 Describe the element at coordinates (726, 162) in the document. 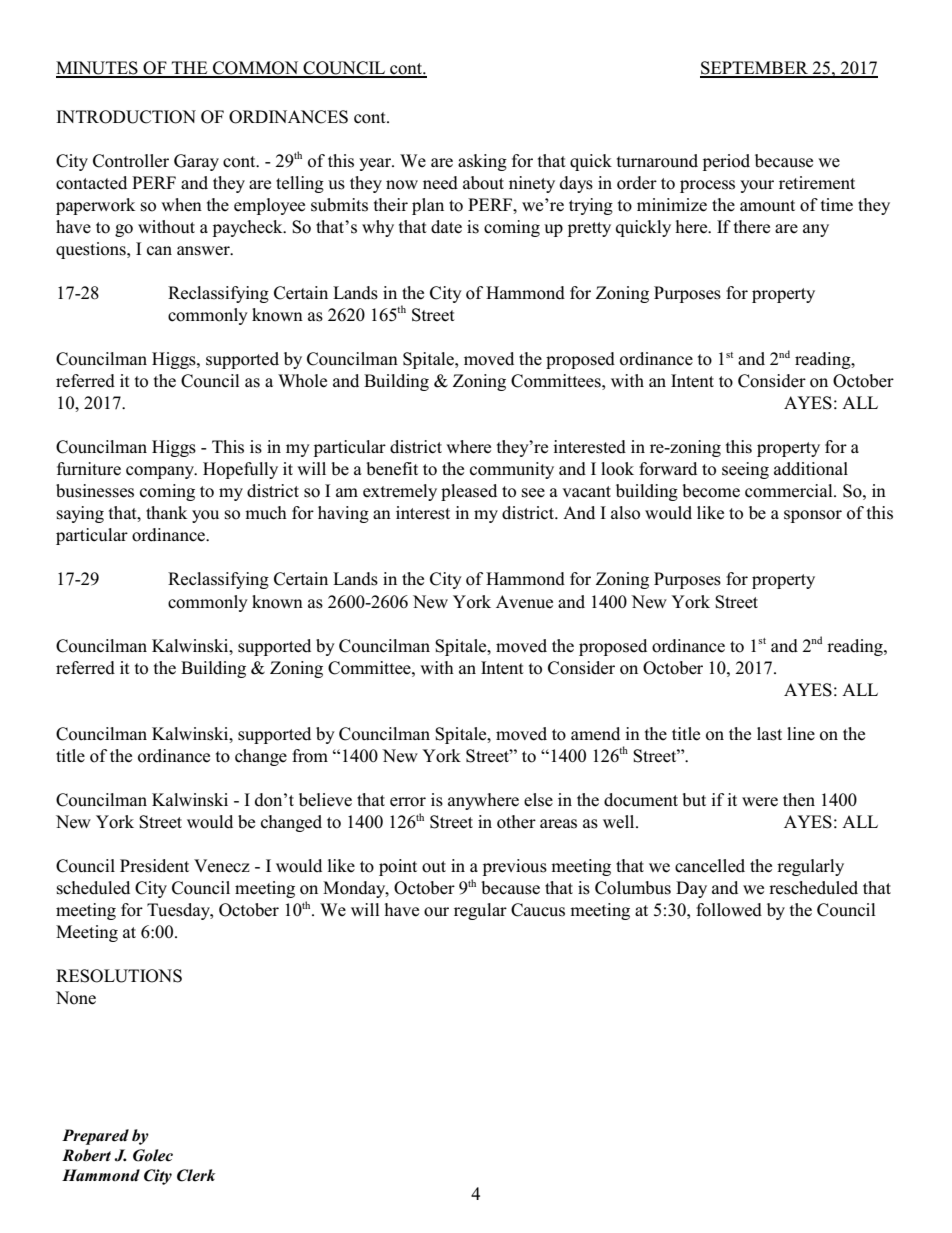

I see `period` at that location.
